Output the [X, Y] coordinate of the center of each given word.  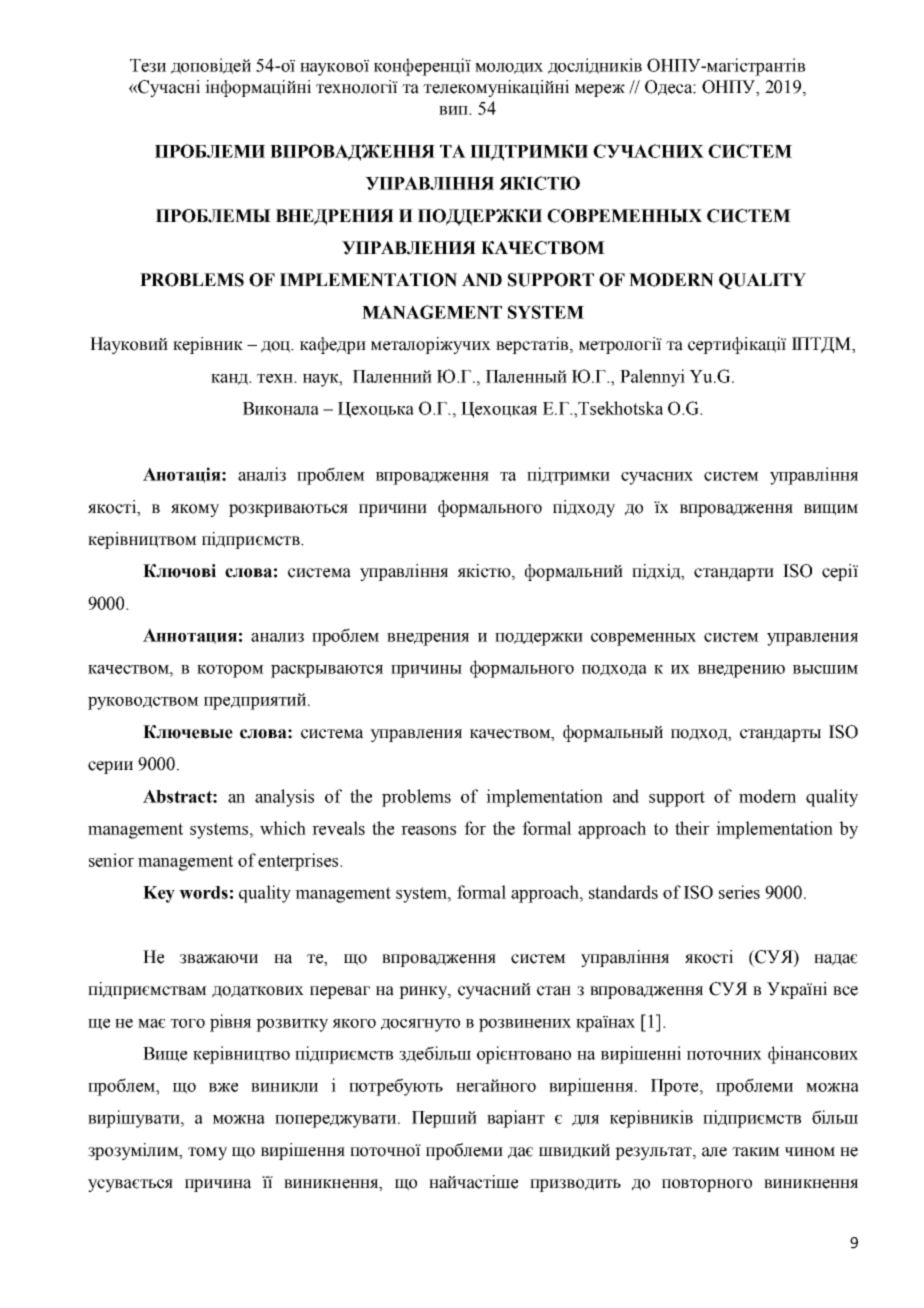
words [203, 892]
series [739, 892]
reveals [338, 828]
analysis [284, 798]
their [692, 828]
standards [623, 892]
